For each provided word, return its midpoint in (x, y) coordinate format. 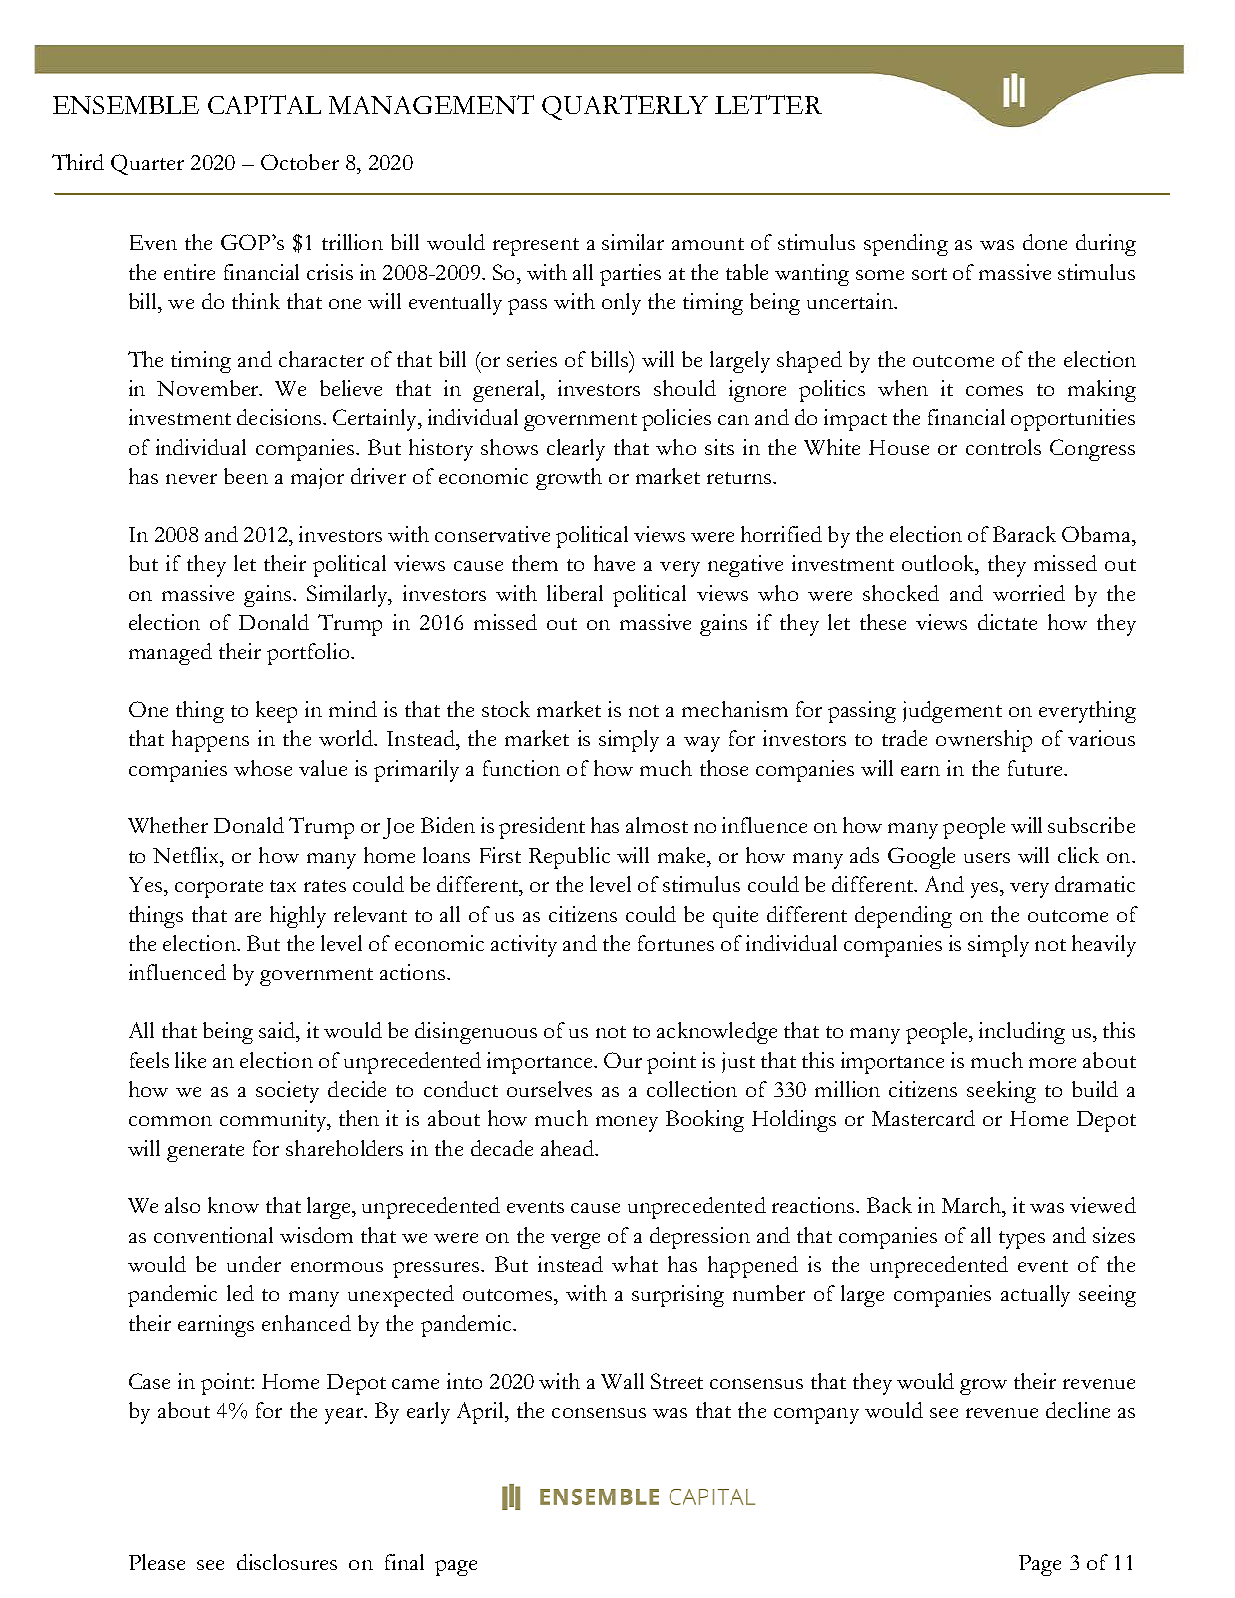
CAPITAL (264, 104)
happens (210, 741)
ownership (984, 741)
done (1045, 242)
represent (536, 247)
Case (149, 1381)
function (521, 768)
